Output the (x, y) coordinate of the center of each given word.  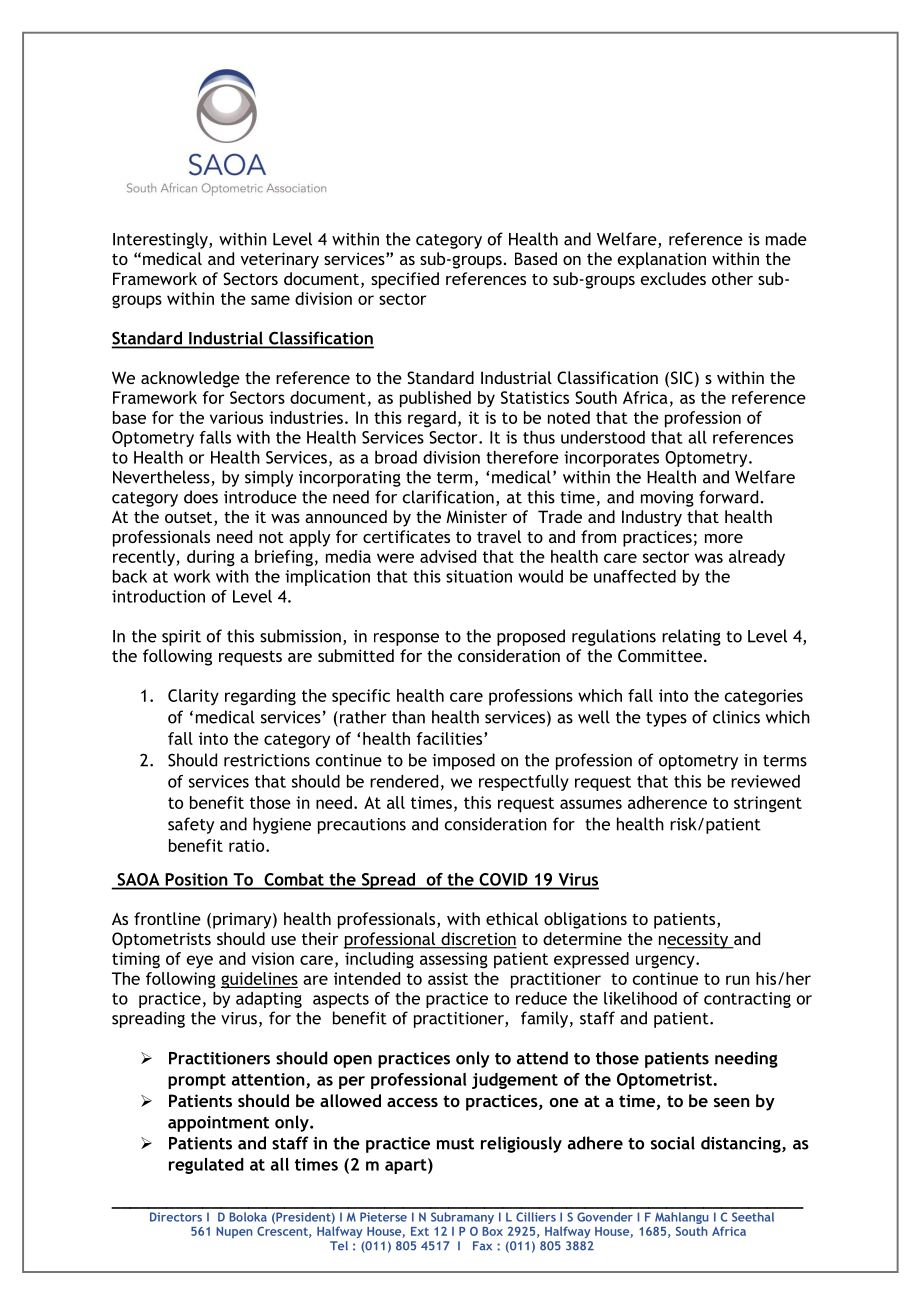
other (732, 278)
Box (492, 1231)
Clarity (193, 697)
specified (405, 280)
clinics (736, 717)
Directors (176, 1217)
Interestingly (161, 240)
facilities (450, 738)
